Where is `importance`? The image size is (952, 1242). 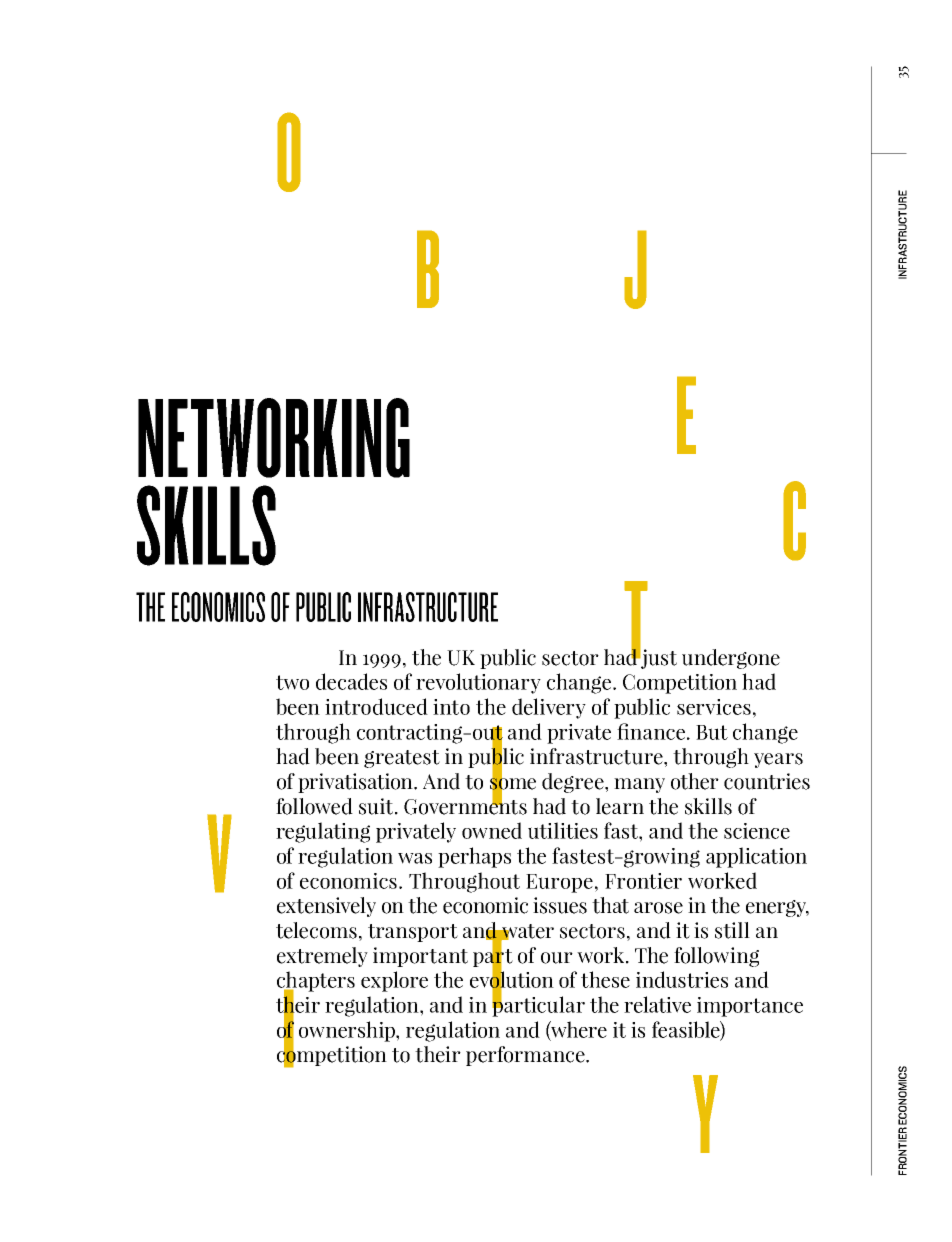
importance is located at coordinates (750, 1007).
